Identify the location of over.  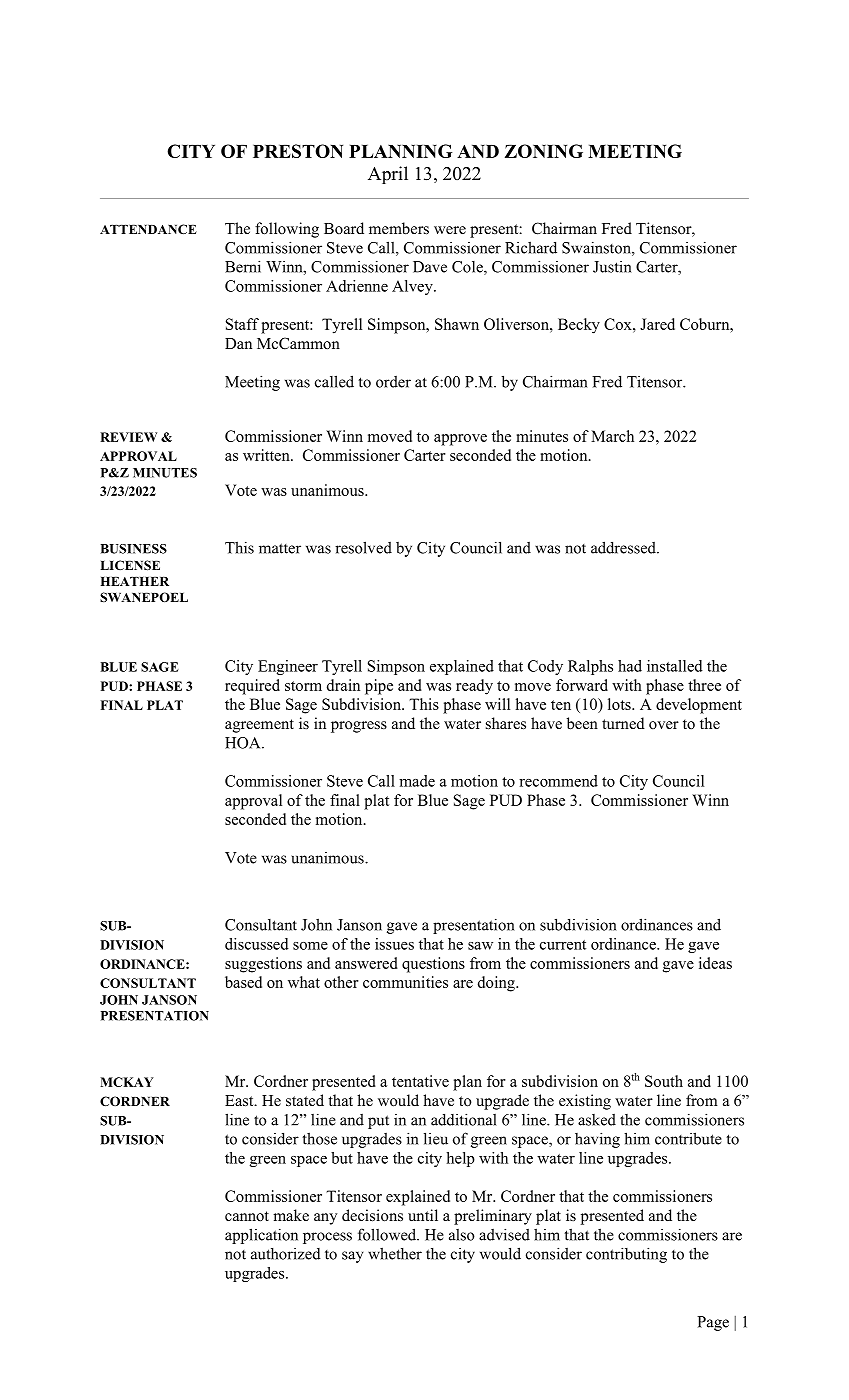
(664, 725).
